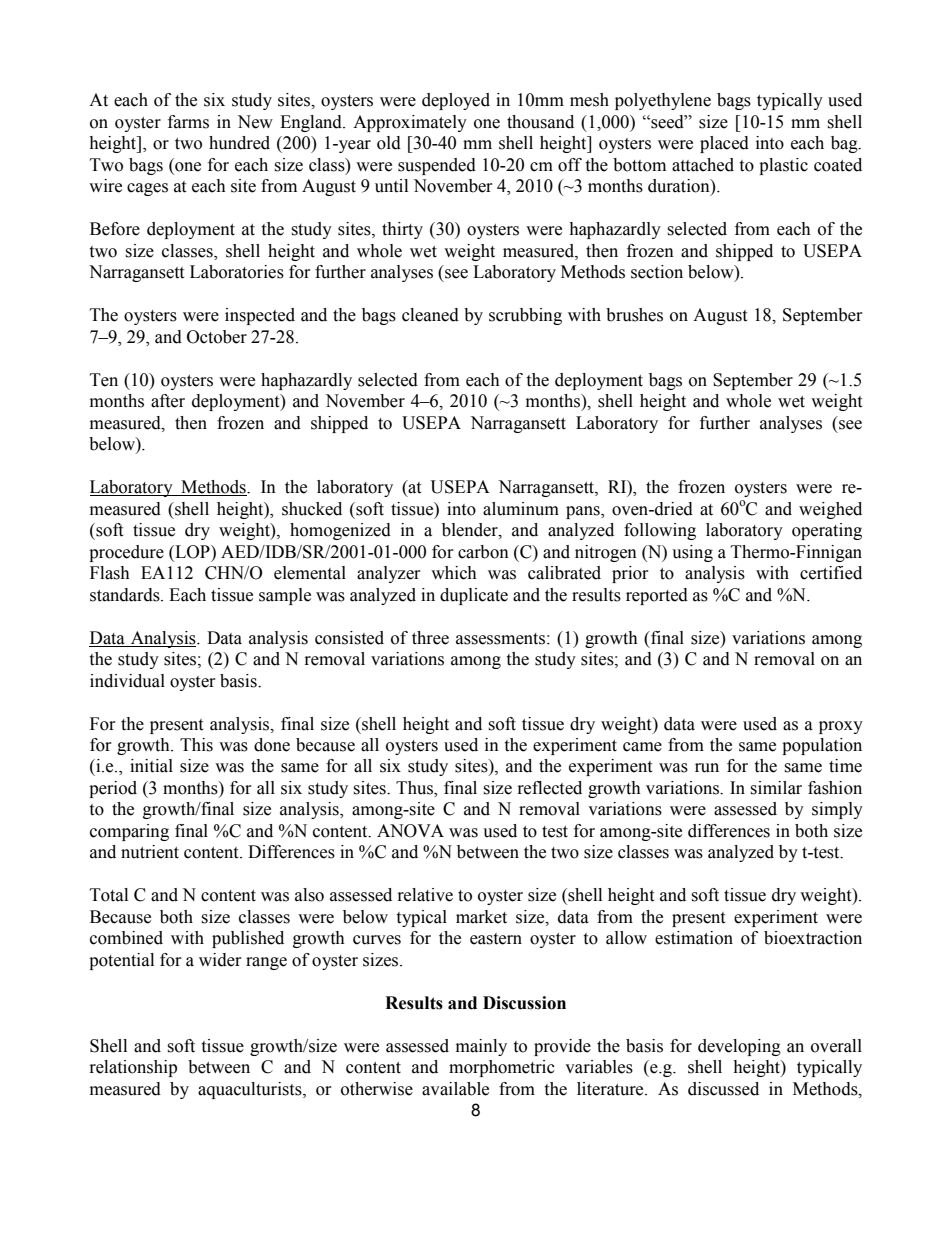 The image size is (952, 1233). What do you see at coordinates (126, 595) in the screenshot?
I see `standards` at bounding box center [126, 595].
